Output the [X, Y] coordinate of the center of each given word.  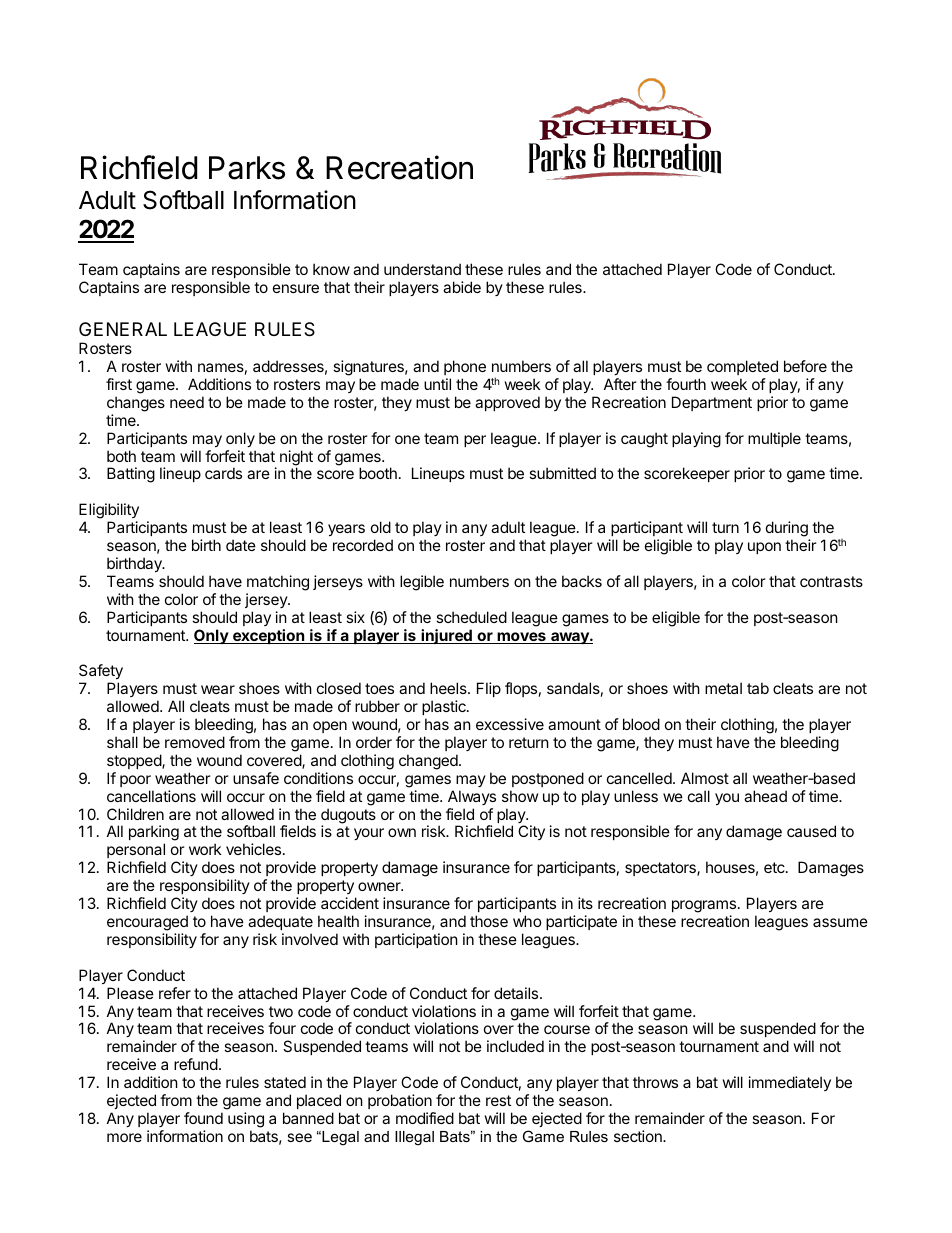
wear [218, 689]
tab [758, 688]
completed [742, 367]
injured [446, 636]
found [203, 1118]
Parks [247, 168]
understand [422, 269]
